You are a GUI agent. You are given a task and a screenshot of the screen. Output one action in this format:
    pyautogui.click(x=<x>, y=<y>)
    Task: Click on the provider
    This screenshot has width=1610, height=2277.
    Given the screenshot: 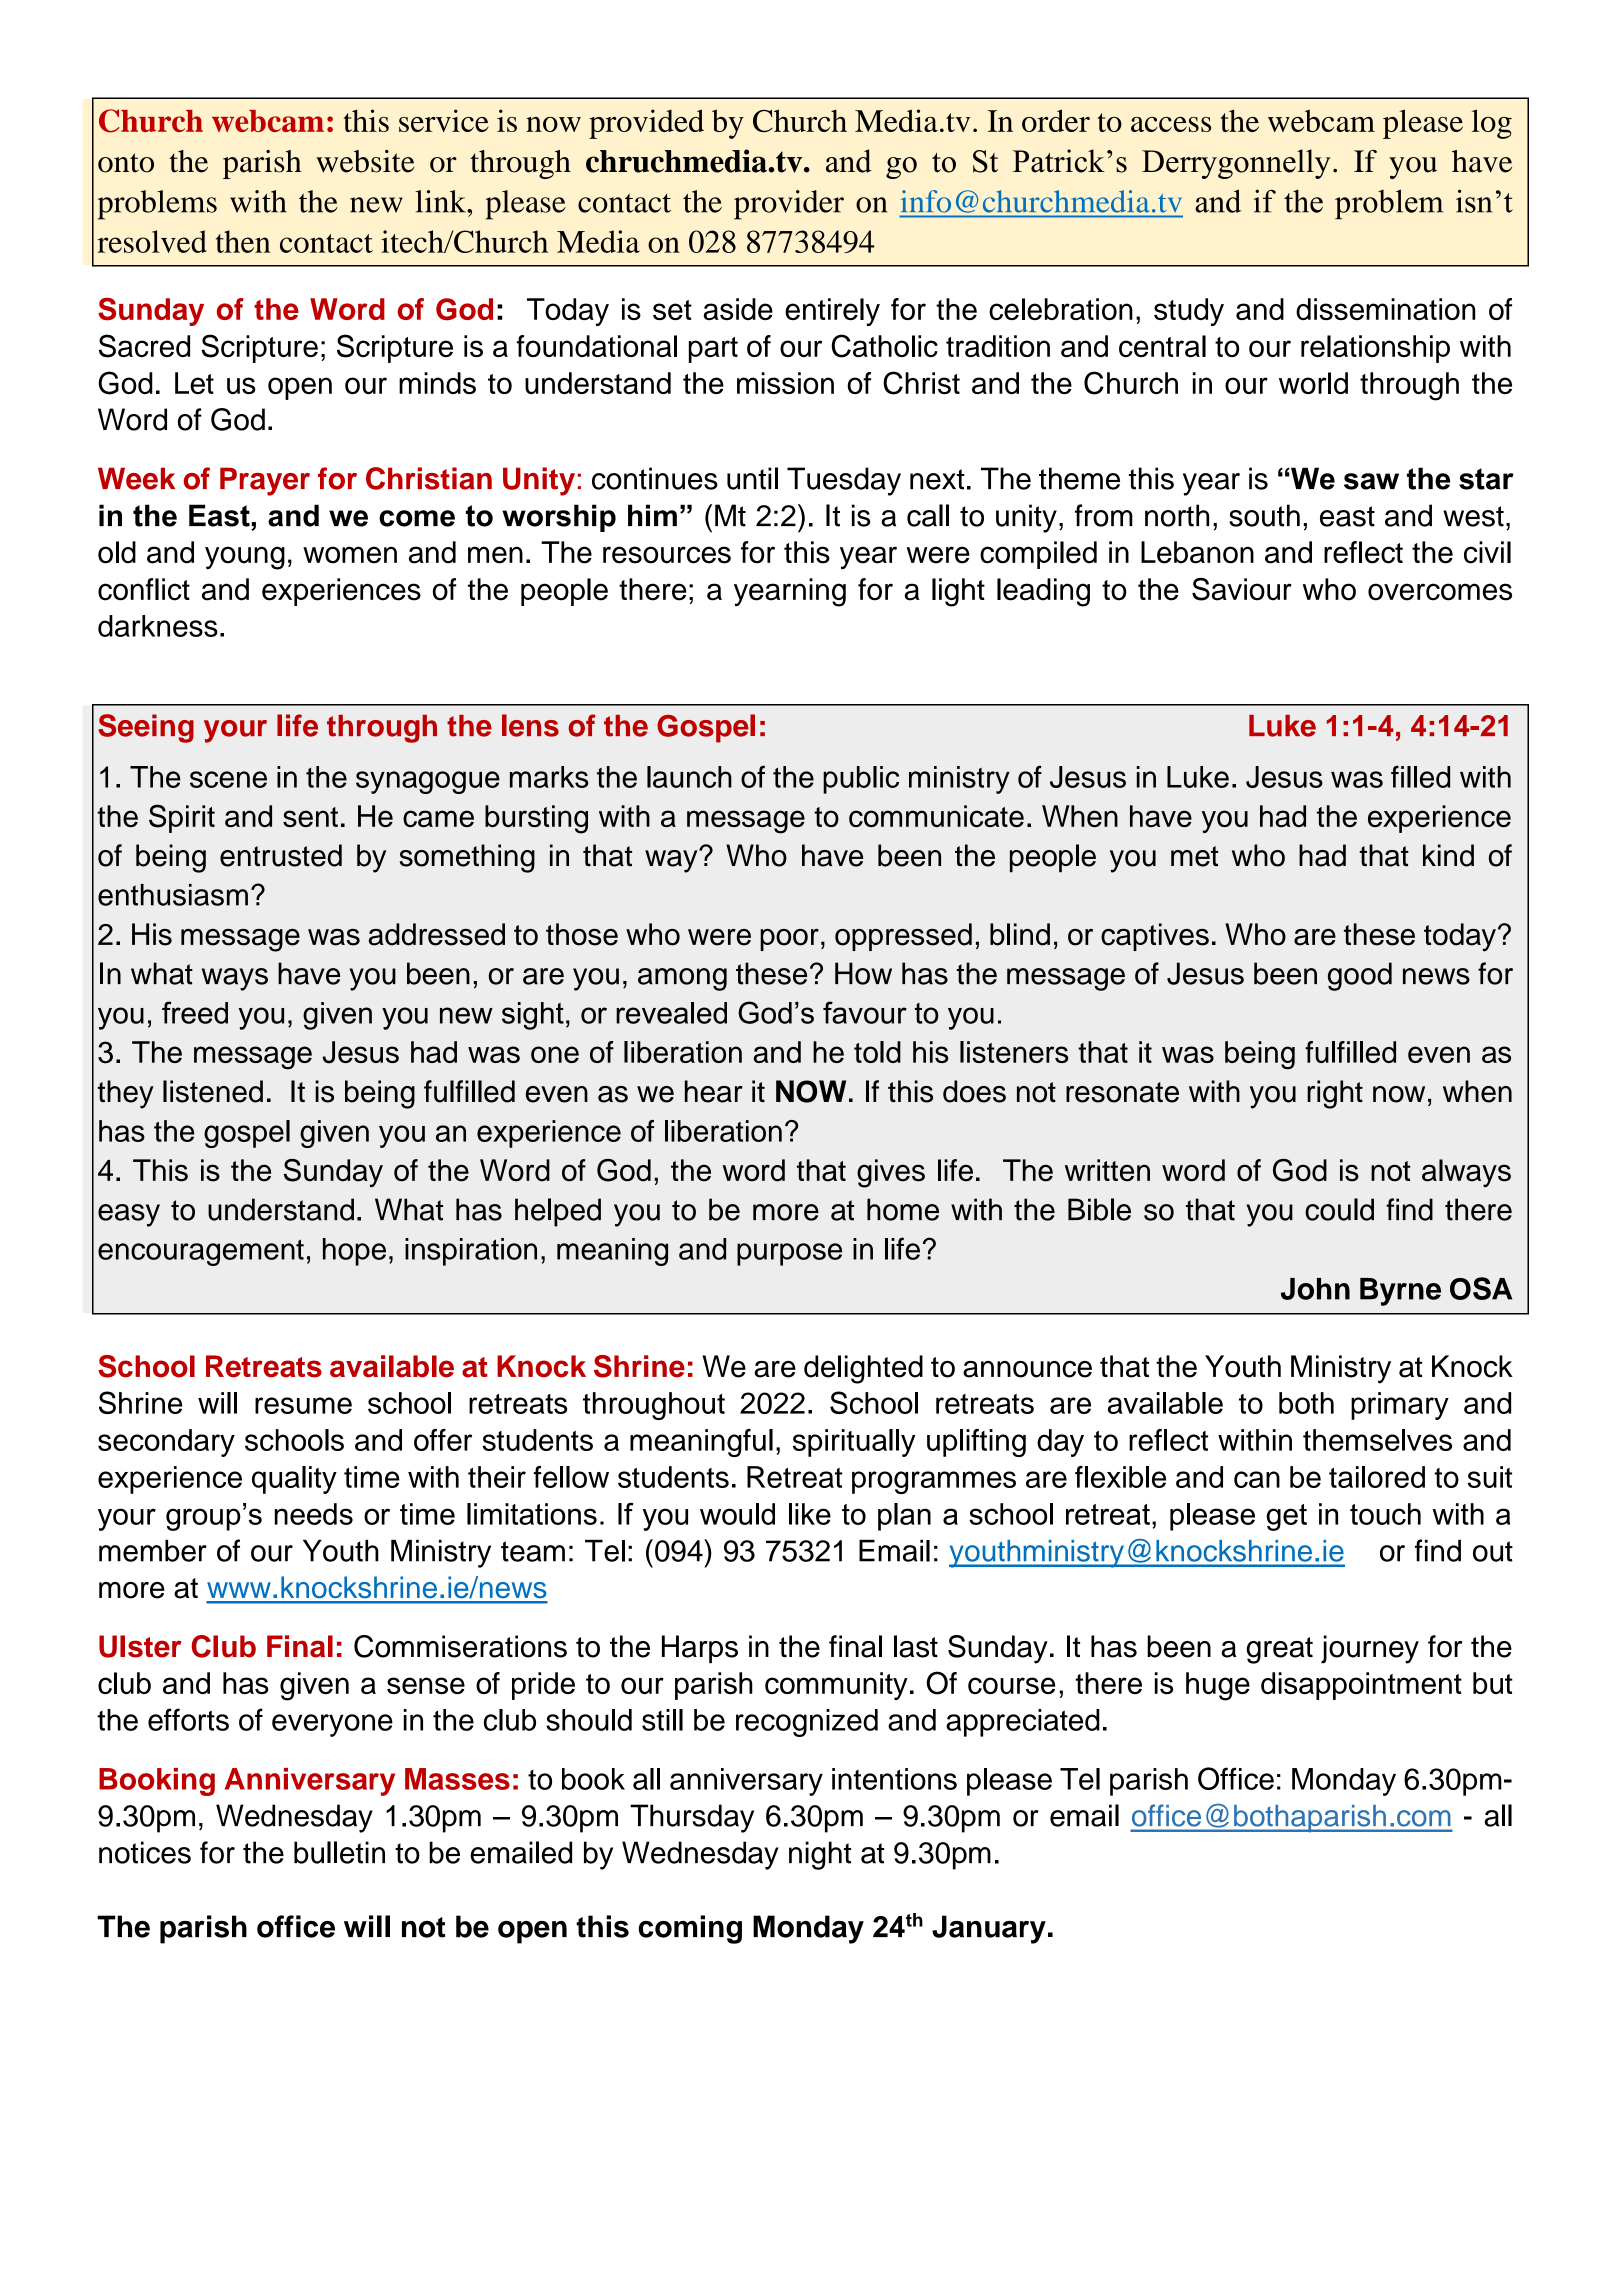 What is the action you would take?
    pyautogui.click(x=789, y=205)
